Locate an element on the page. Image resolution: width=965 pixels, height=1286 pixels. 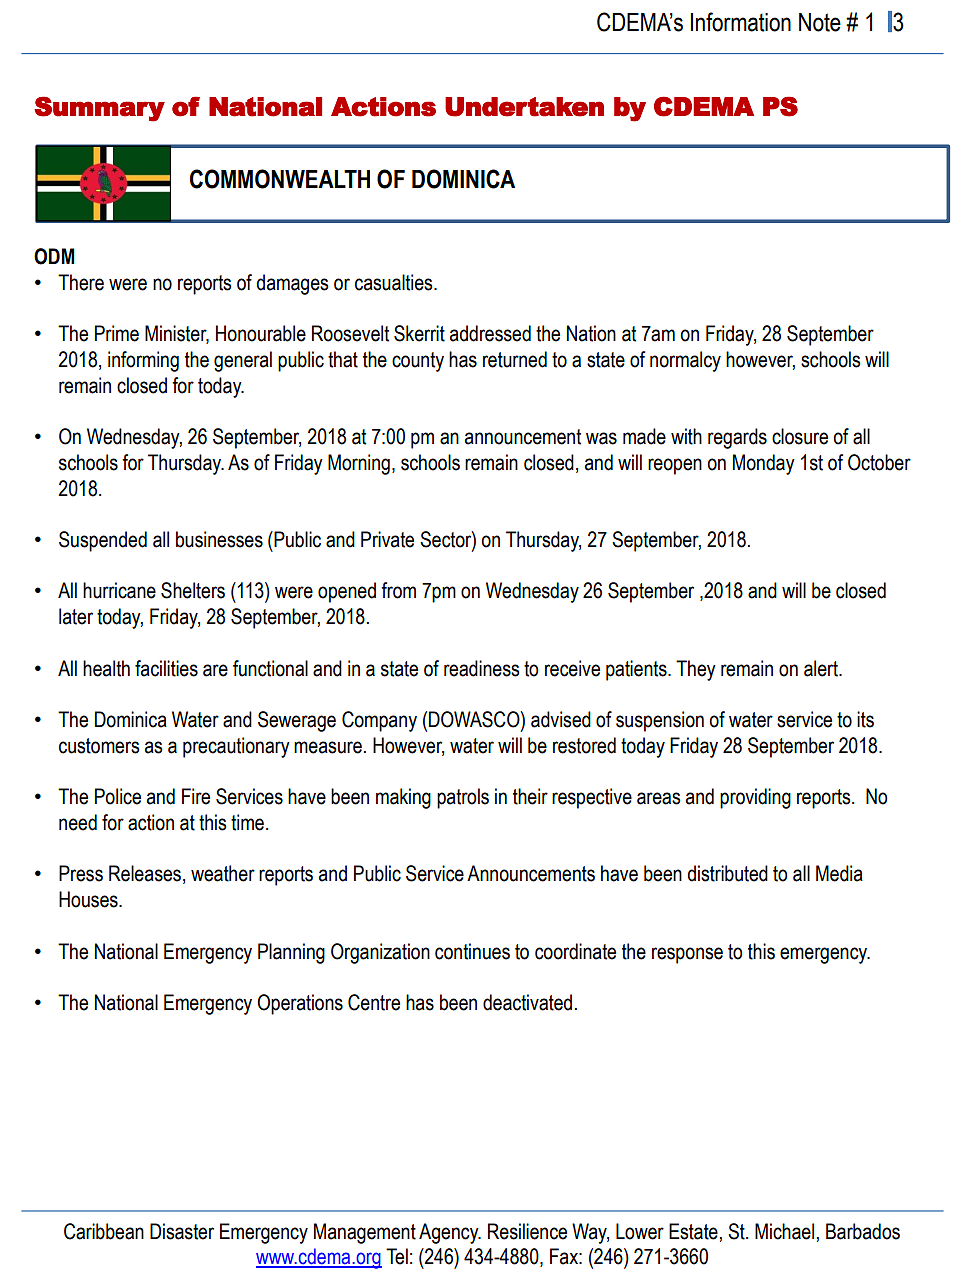
Morning is located at coordinates (359, 464).
